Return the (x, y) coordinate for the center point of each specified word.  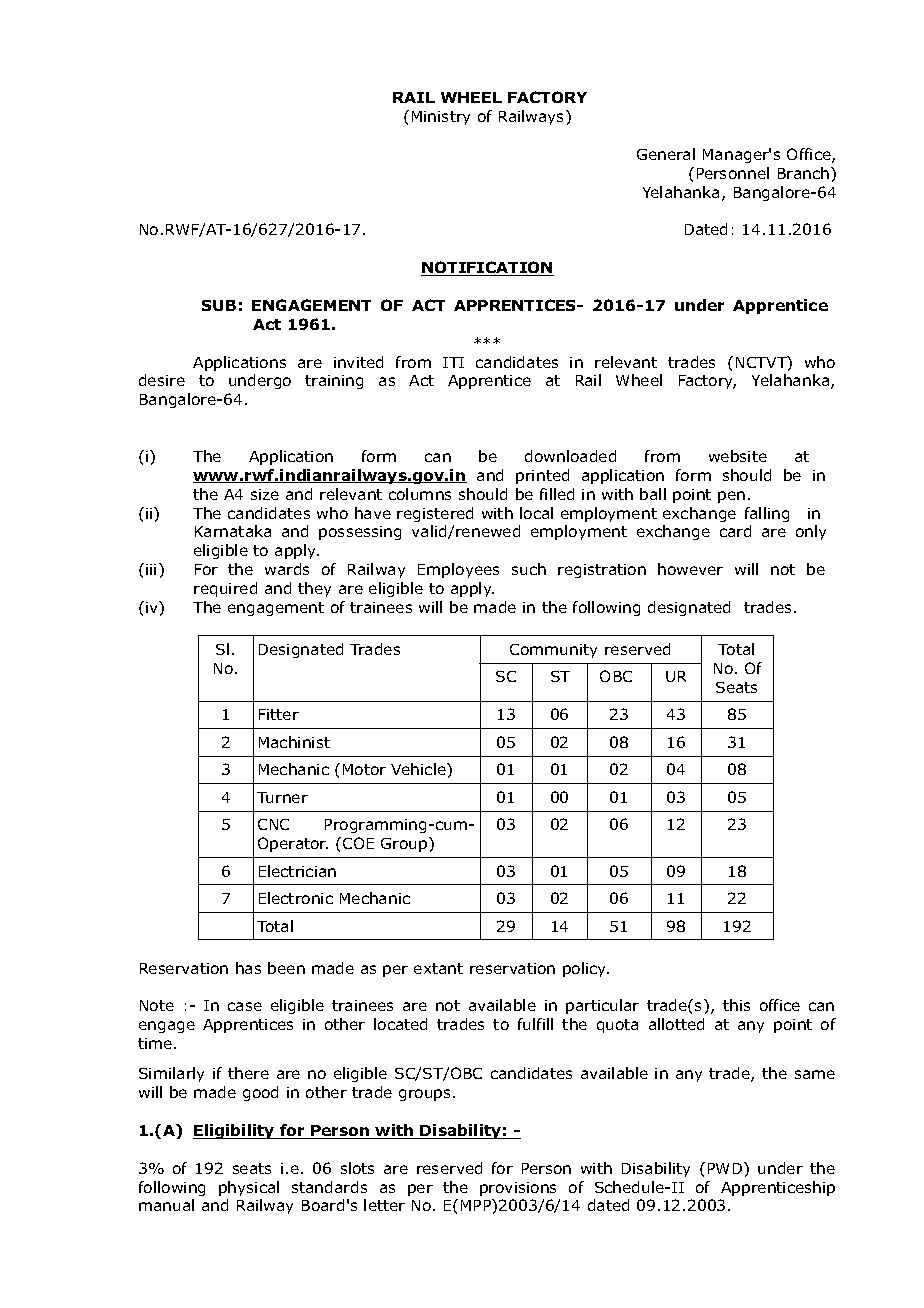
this (736, 1005)
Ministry (441, 118)
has (248, 968)
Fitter (279, 714)
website (738, 456)
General (666, 154)
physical (249, 1188)
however (690, 569)
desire (162, 380)
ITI (453, 362)
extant (438, 968)
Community (553, 651)
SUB (219, 305)
